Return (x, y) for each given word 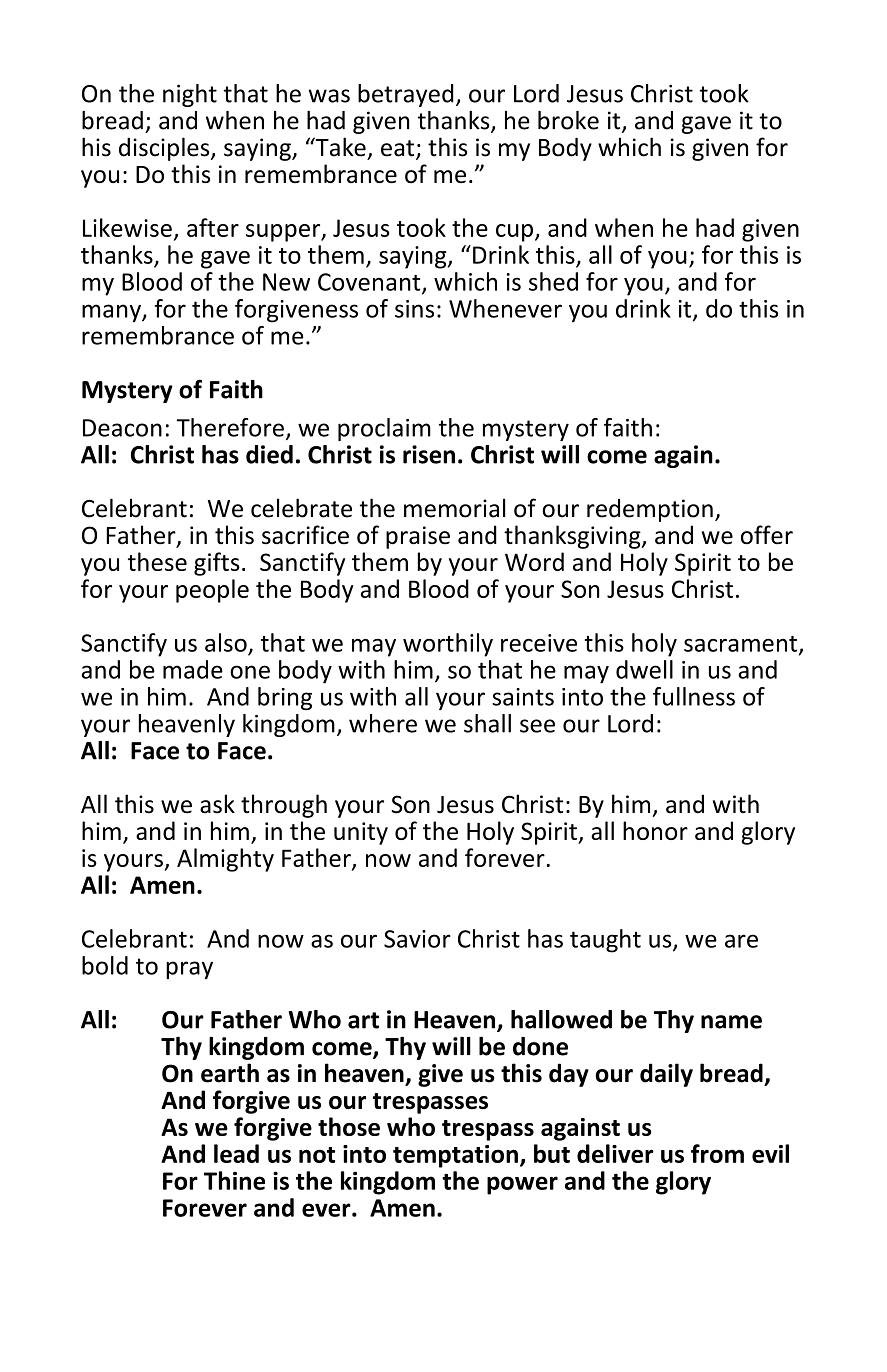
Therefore (230, 427)
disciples (165, 149)
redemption (650, 510)
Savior (417, 939)
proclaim (384, 429)
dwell (644, 669)
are (741, 941)
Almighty (225, 860)
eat (397, 148)
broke (568, 120)
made (193, 669)
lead (236, 1153)
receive (539, 643)
